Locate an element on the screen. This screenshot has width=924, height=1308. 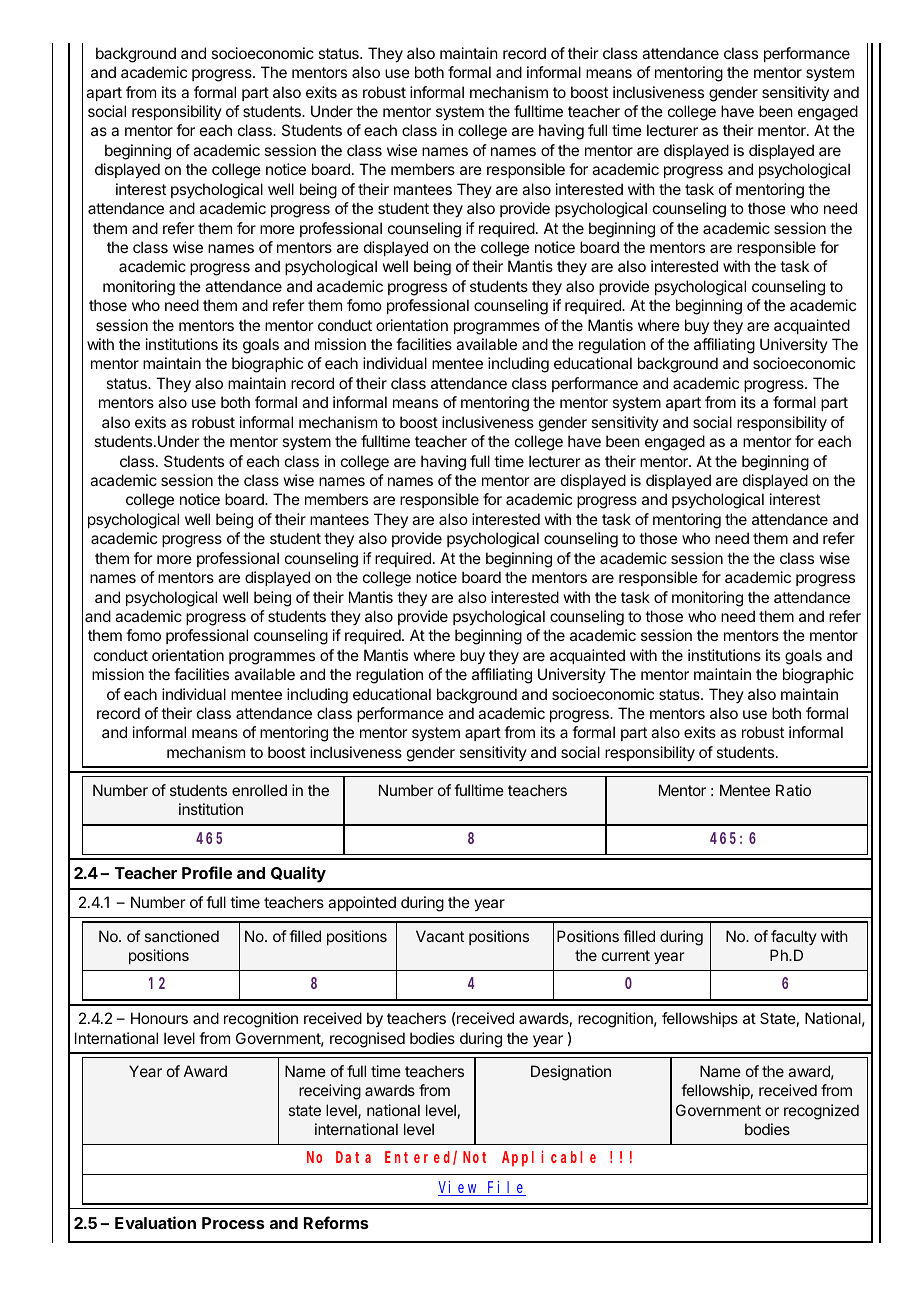
Honours is located at coordinates (159, 1018).
